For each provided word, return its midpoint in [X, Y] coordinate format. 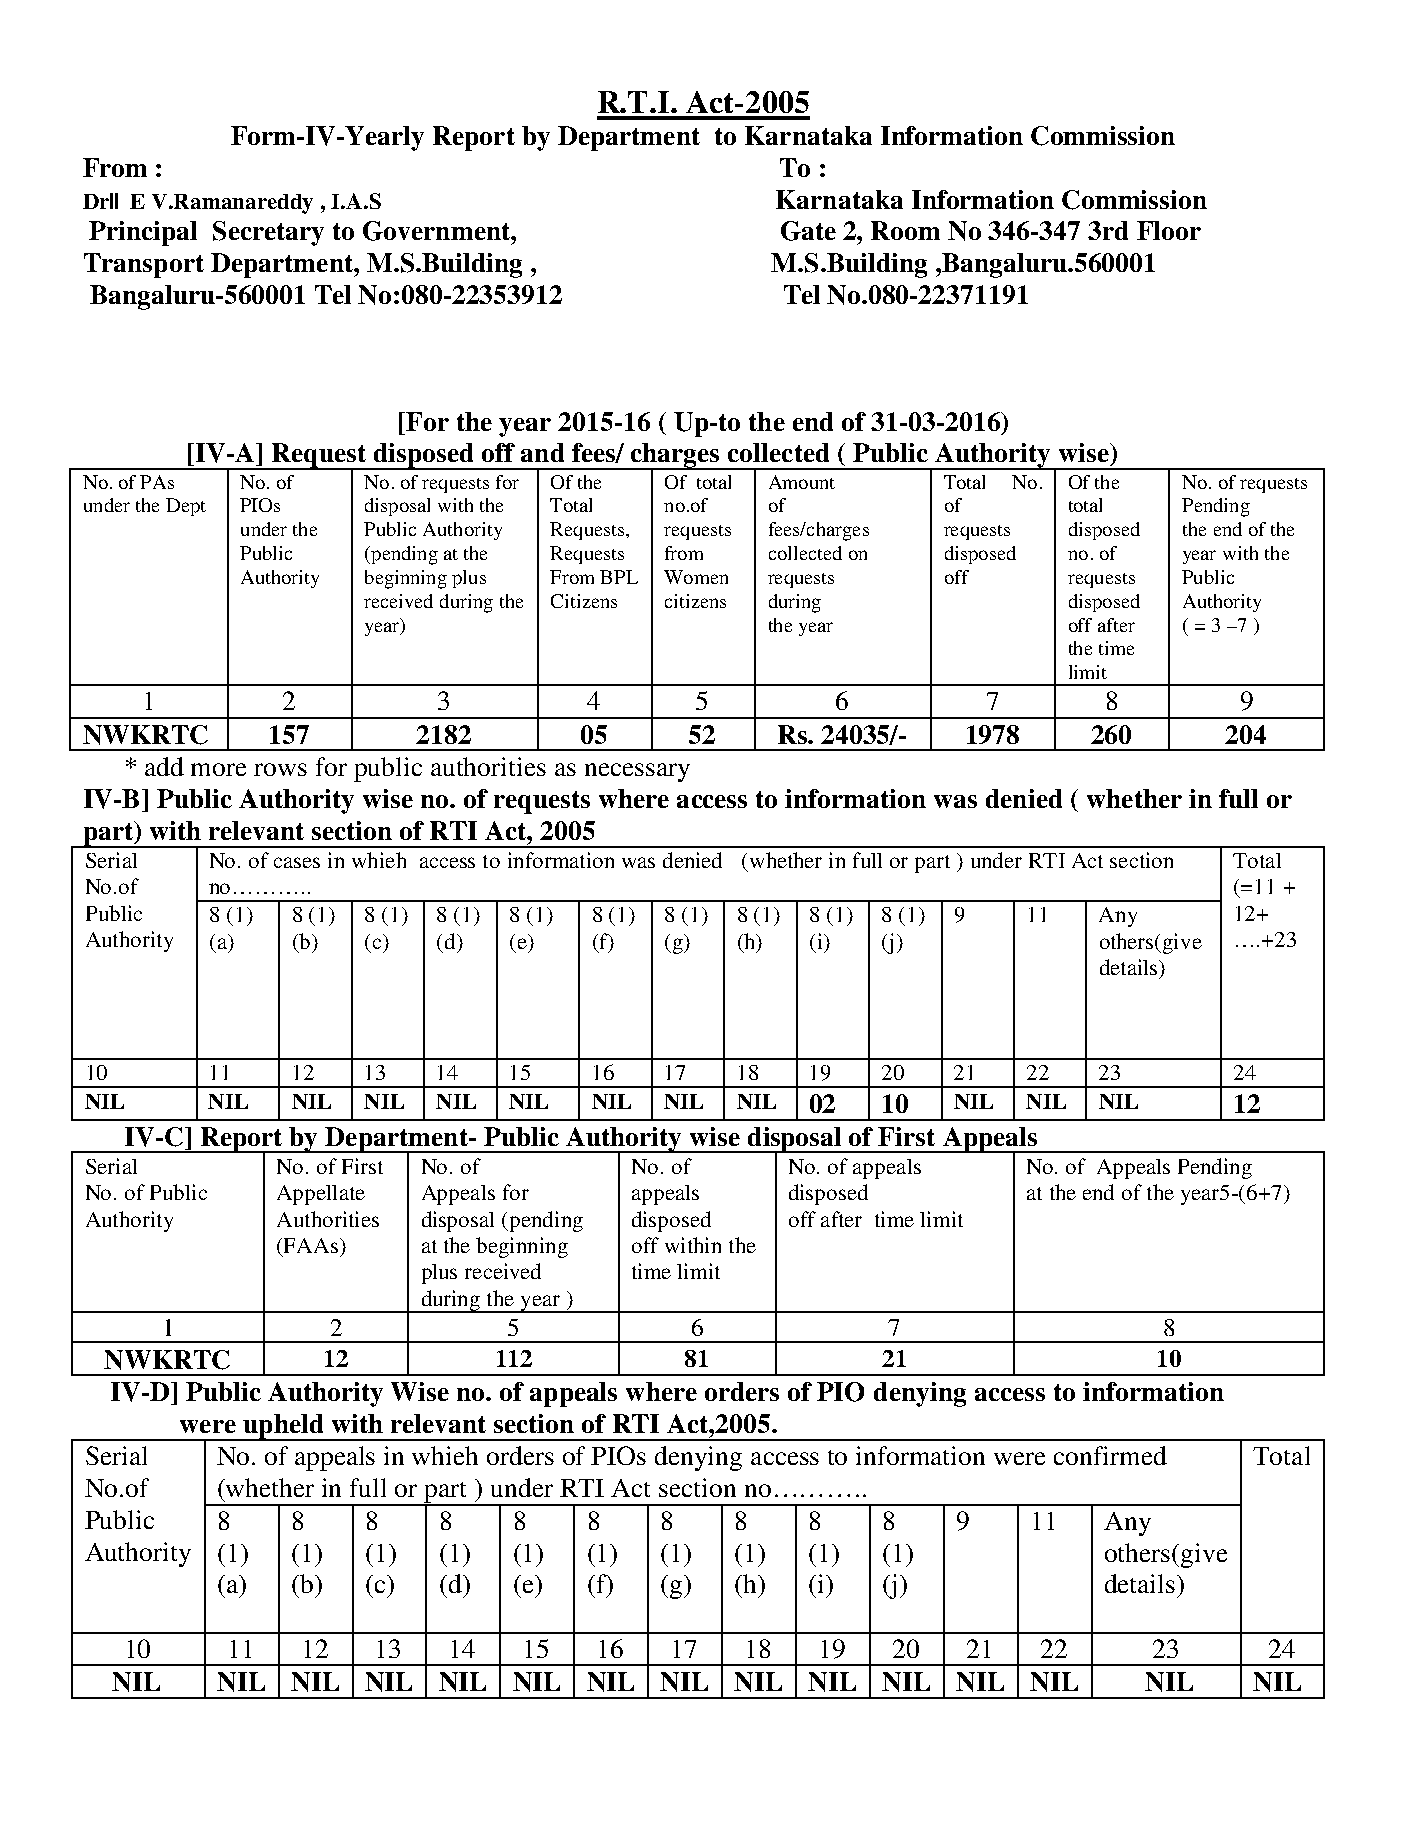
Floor [1169, 230]
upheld [283, 1427]
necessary [637, 772]
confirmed [1110, 1455]
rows [280, 769]
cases [297, 862]
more [218, 769]
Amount [802, 482]
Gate [808, 231]
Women [696, 577]
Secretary [268, 233]
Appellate [321, 1195]
